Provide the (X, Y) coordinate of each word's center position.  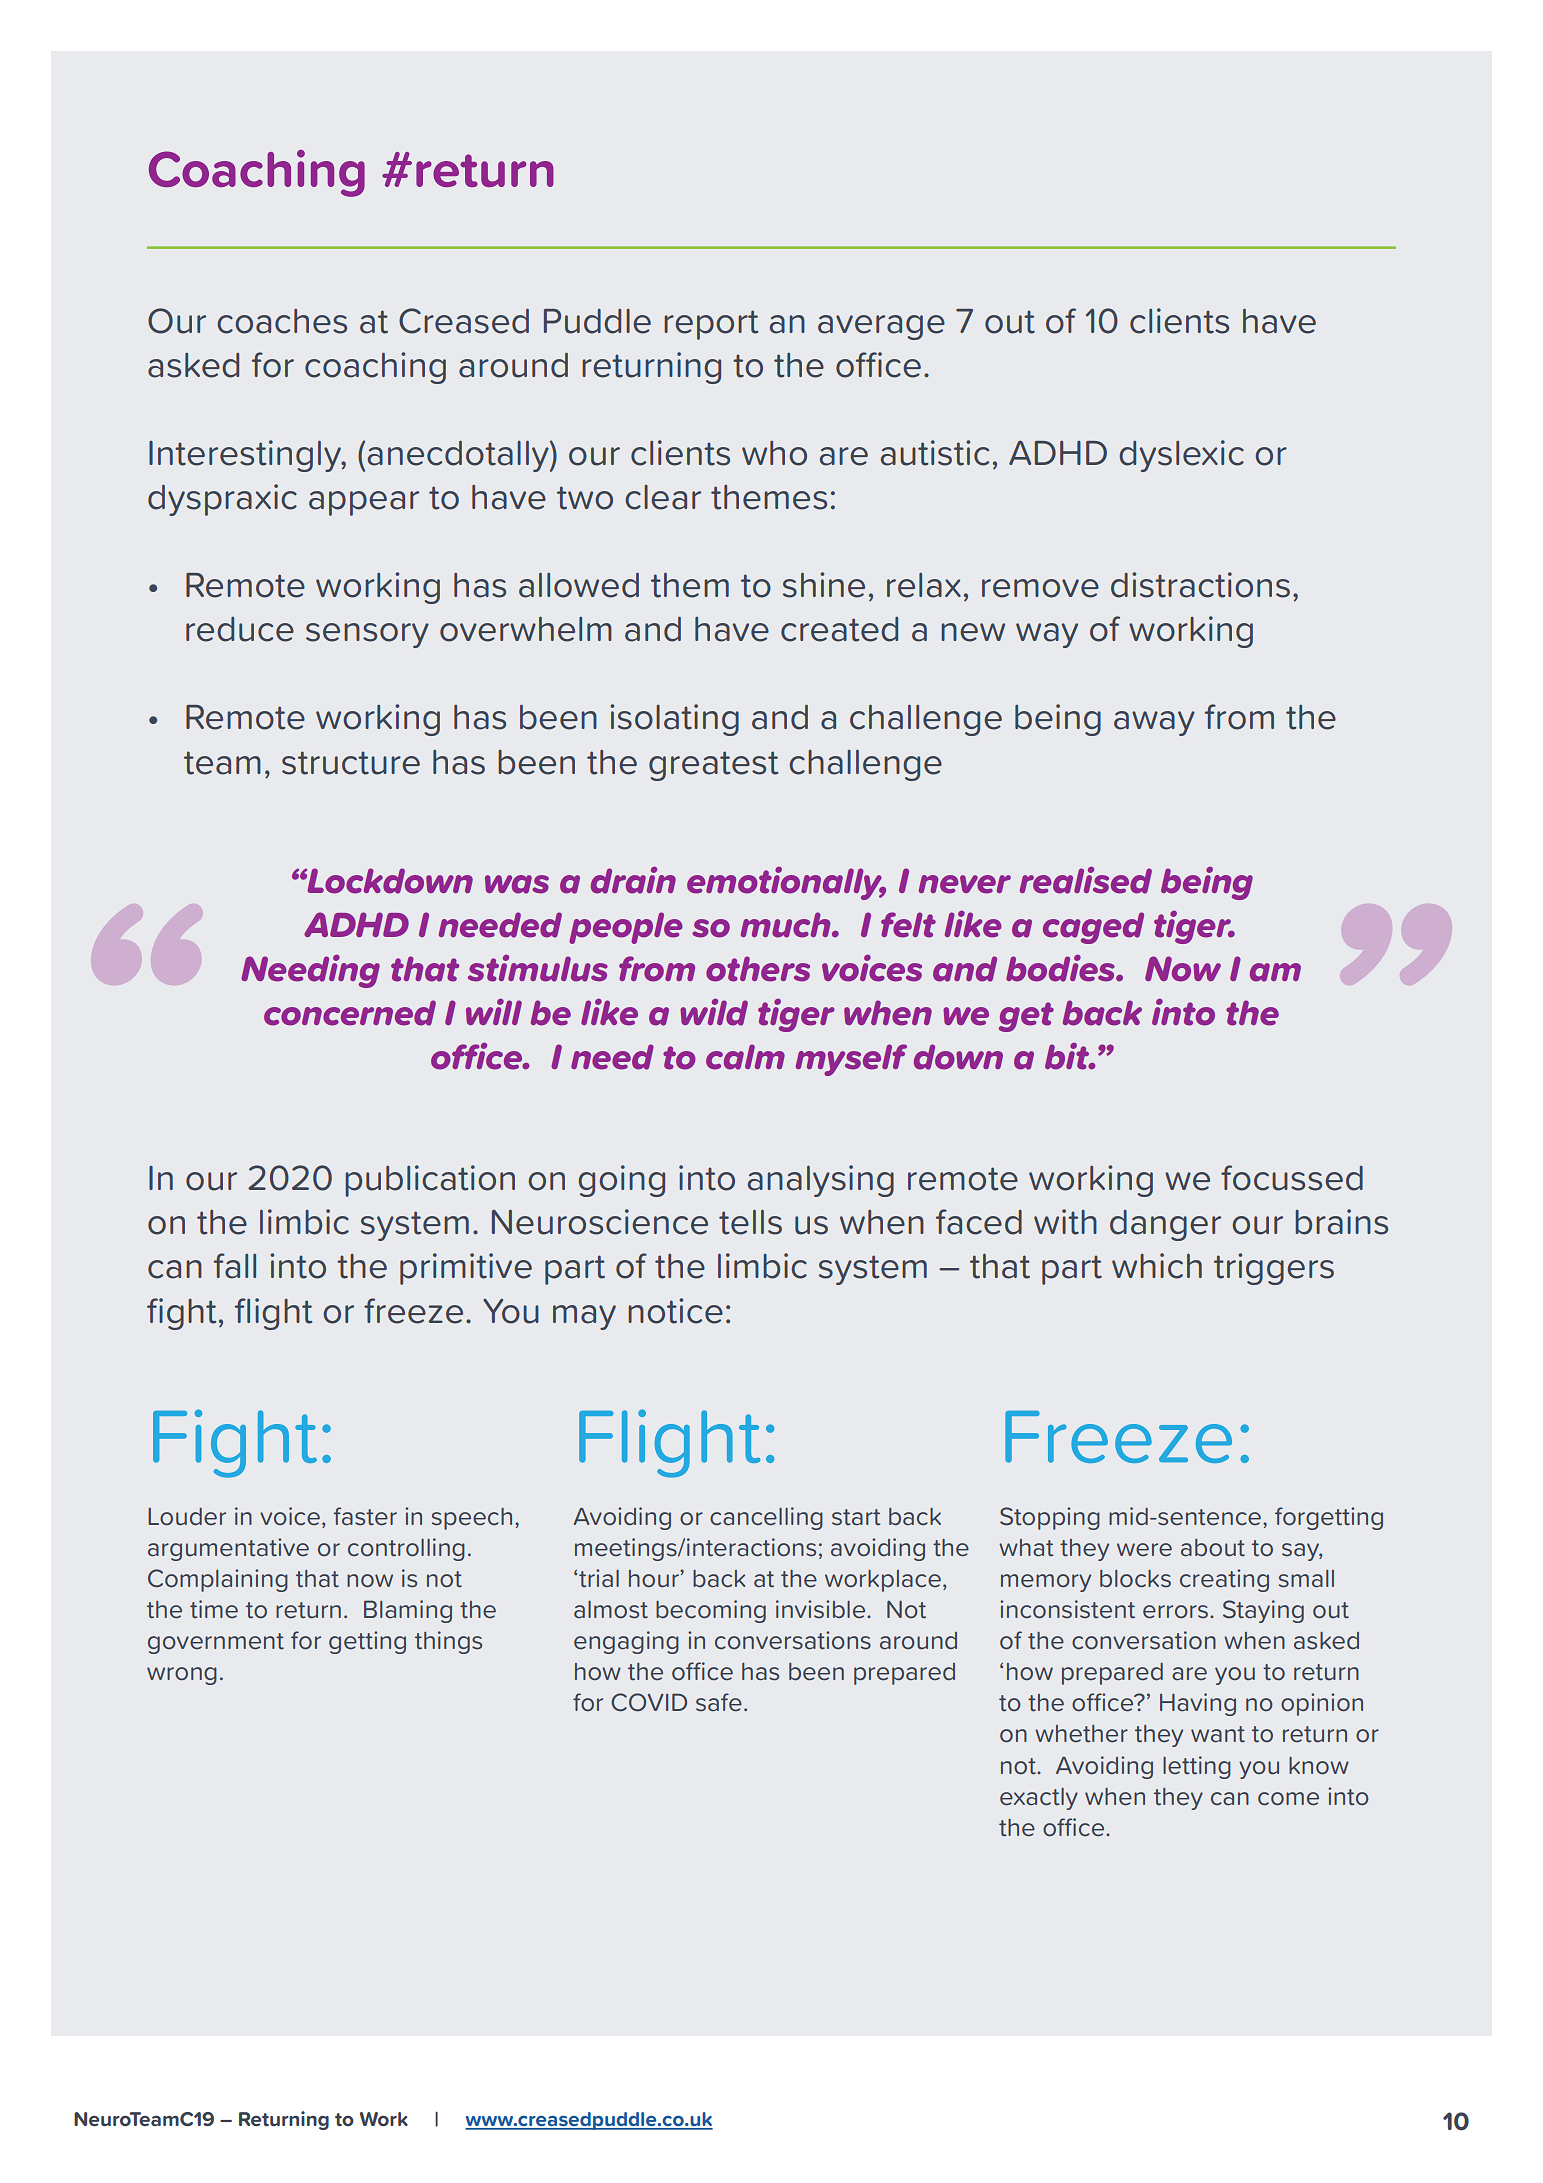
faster (365, 1516)
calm (745, 1057)
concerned (350, 1013)
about (1213, 1548)
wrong (182, 1676)
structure (351, 763)
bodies (1061, 968)
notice (675, 1311)
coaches (282, 321)
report (711, 325)
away (1154, 723)
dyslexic (1181, 456)
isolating (674, 720)
